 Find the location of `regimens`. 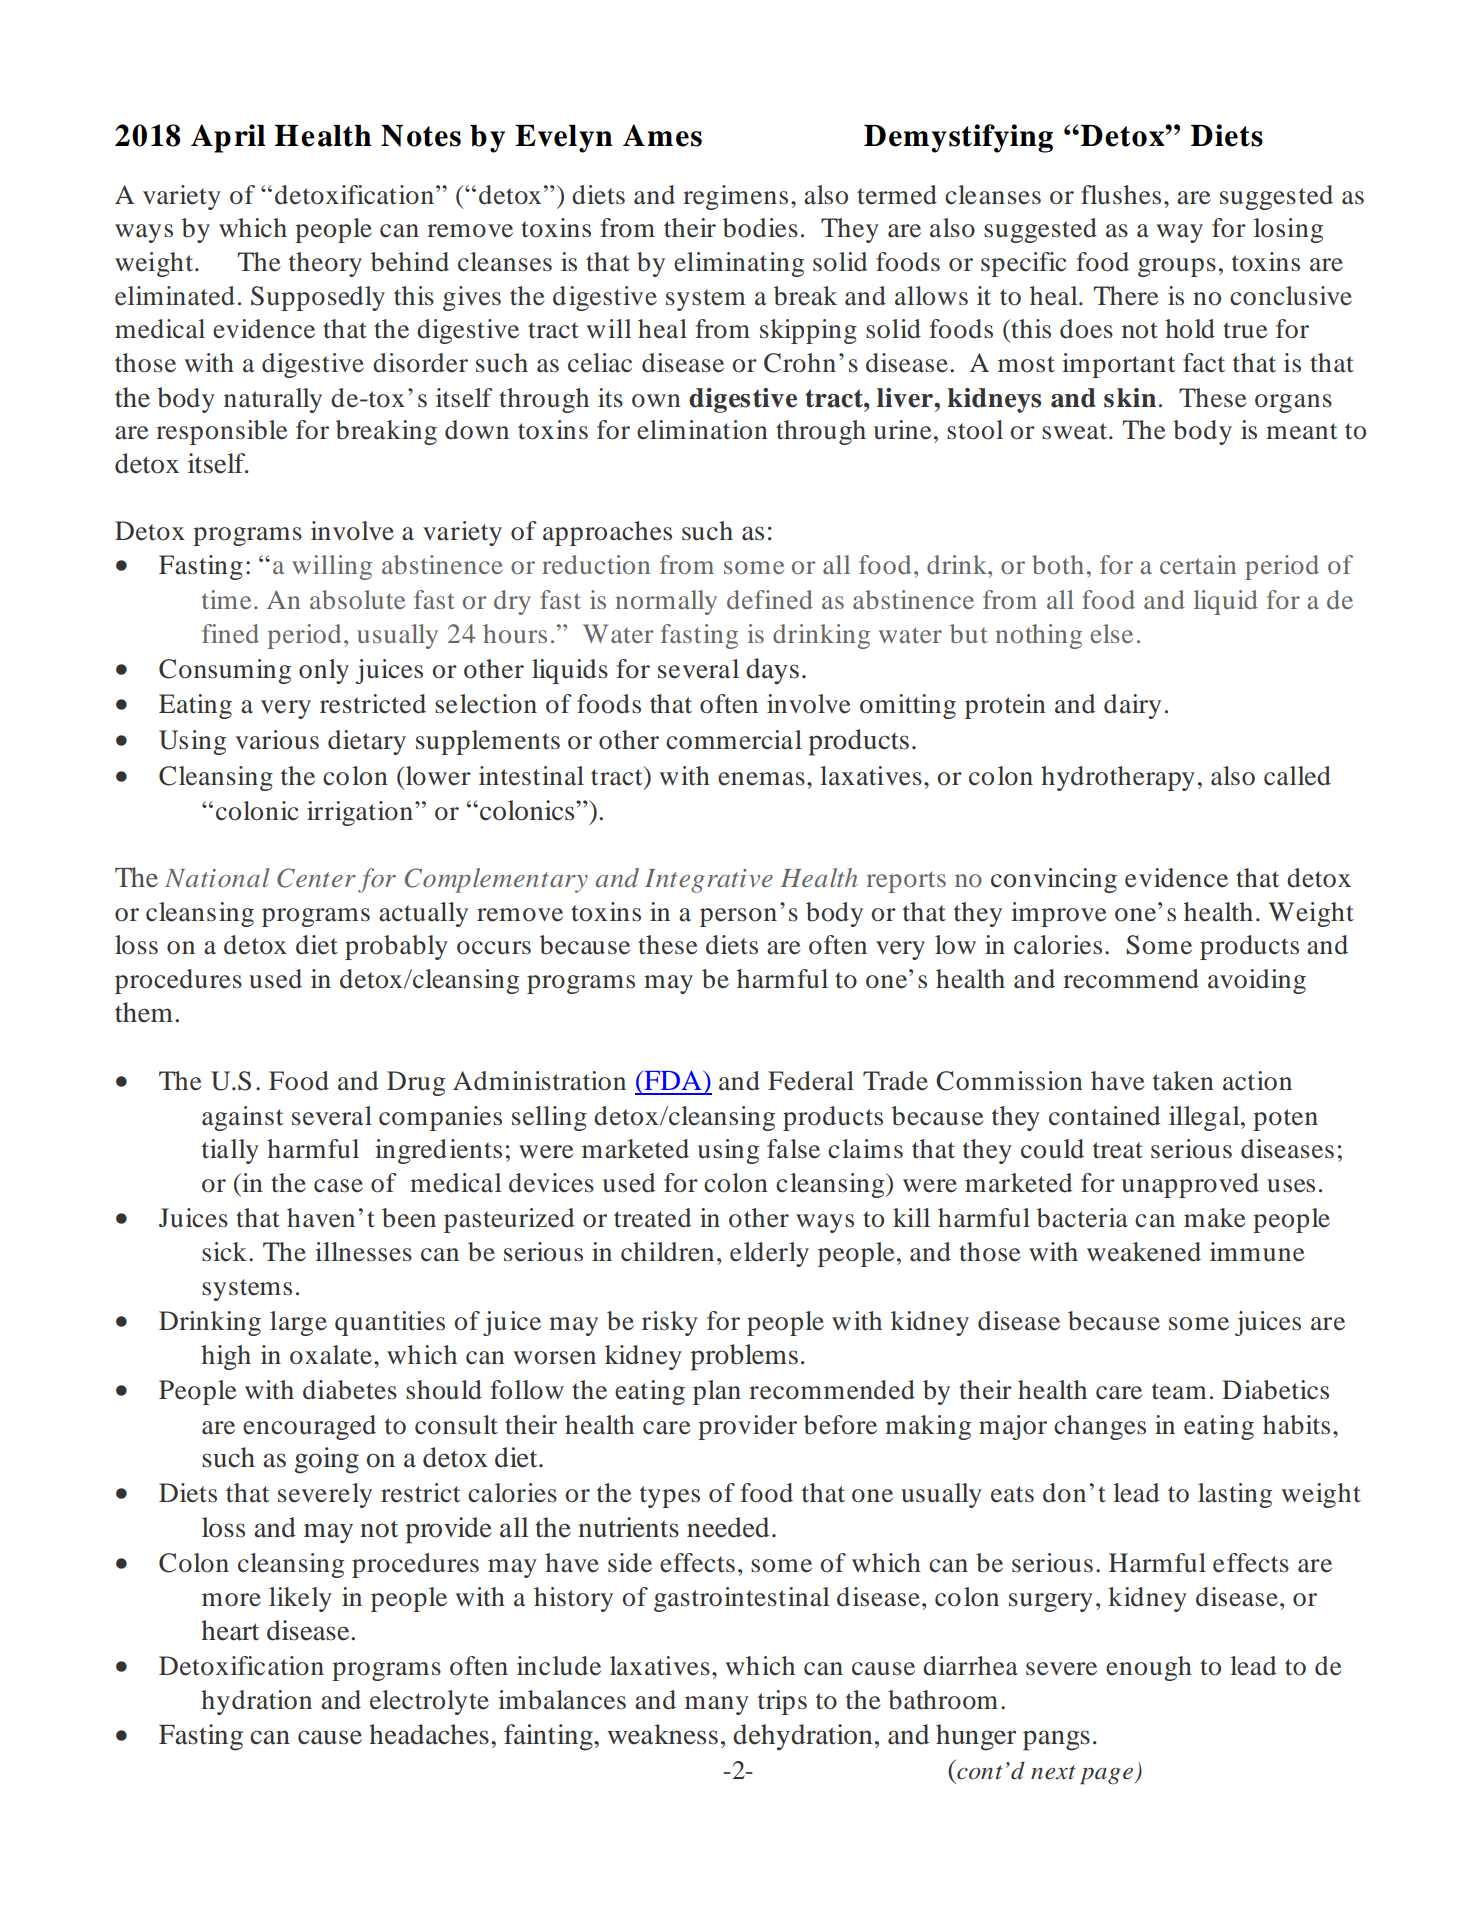

regimens is located at coordinates (735, 197).
